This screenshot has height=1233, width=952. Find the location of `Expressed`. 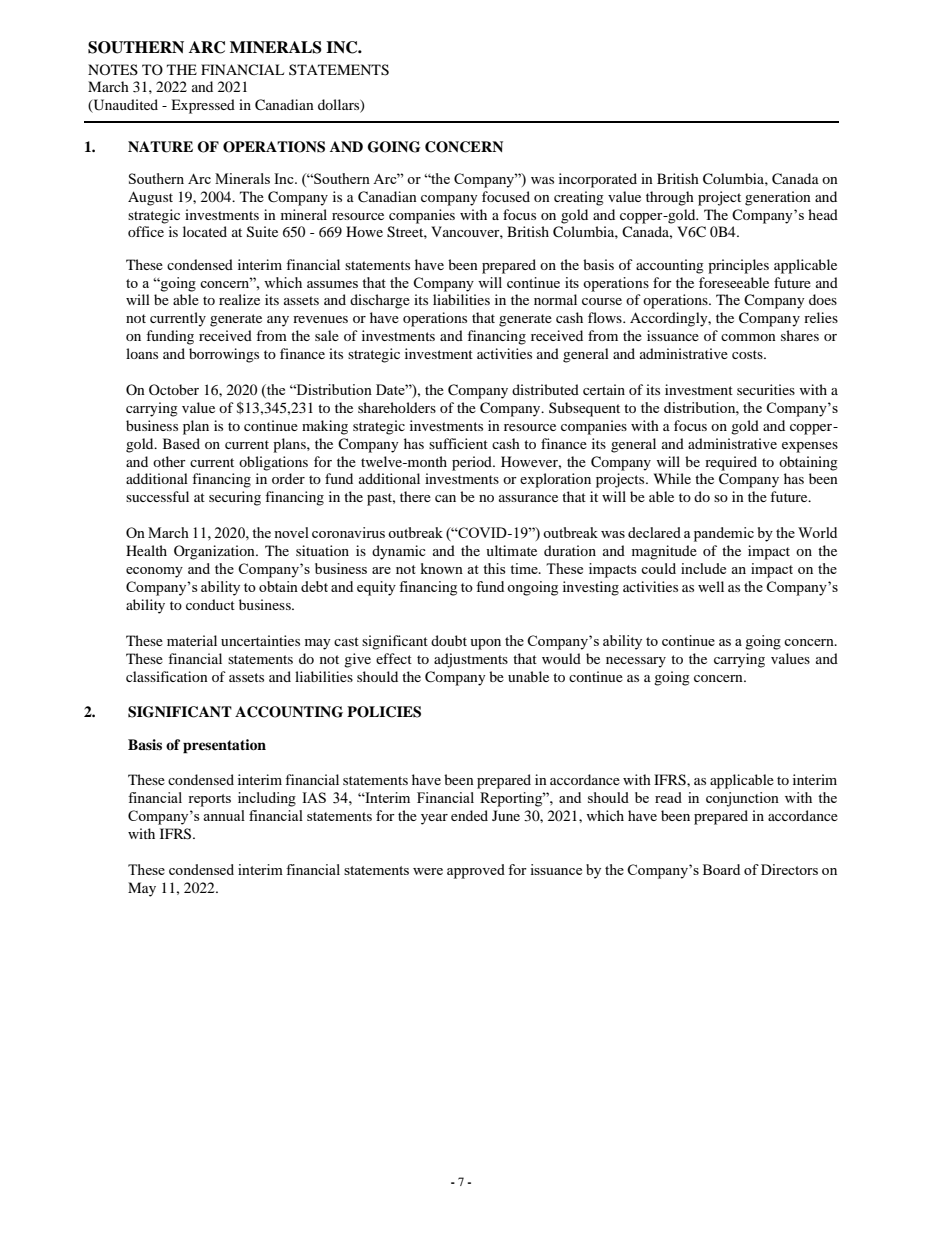

Expressed is located at coordinates (203, 106).
